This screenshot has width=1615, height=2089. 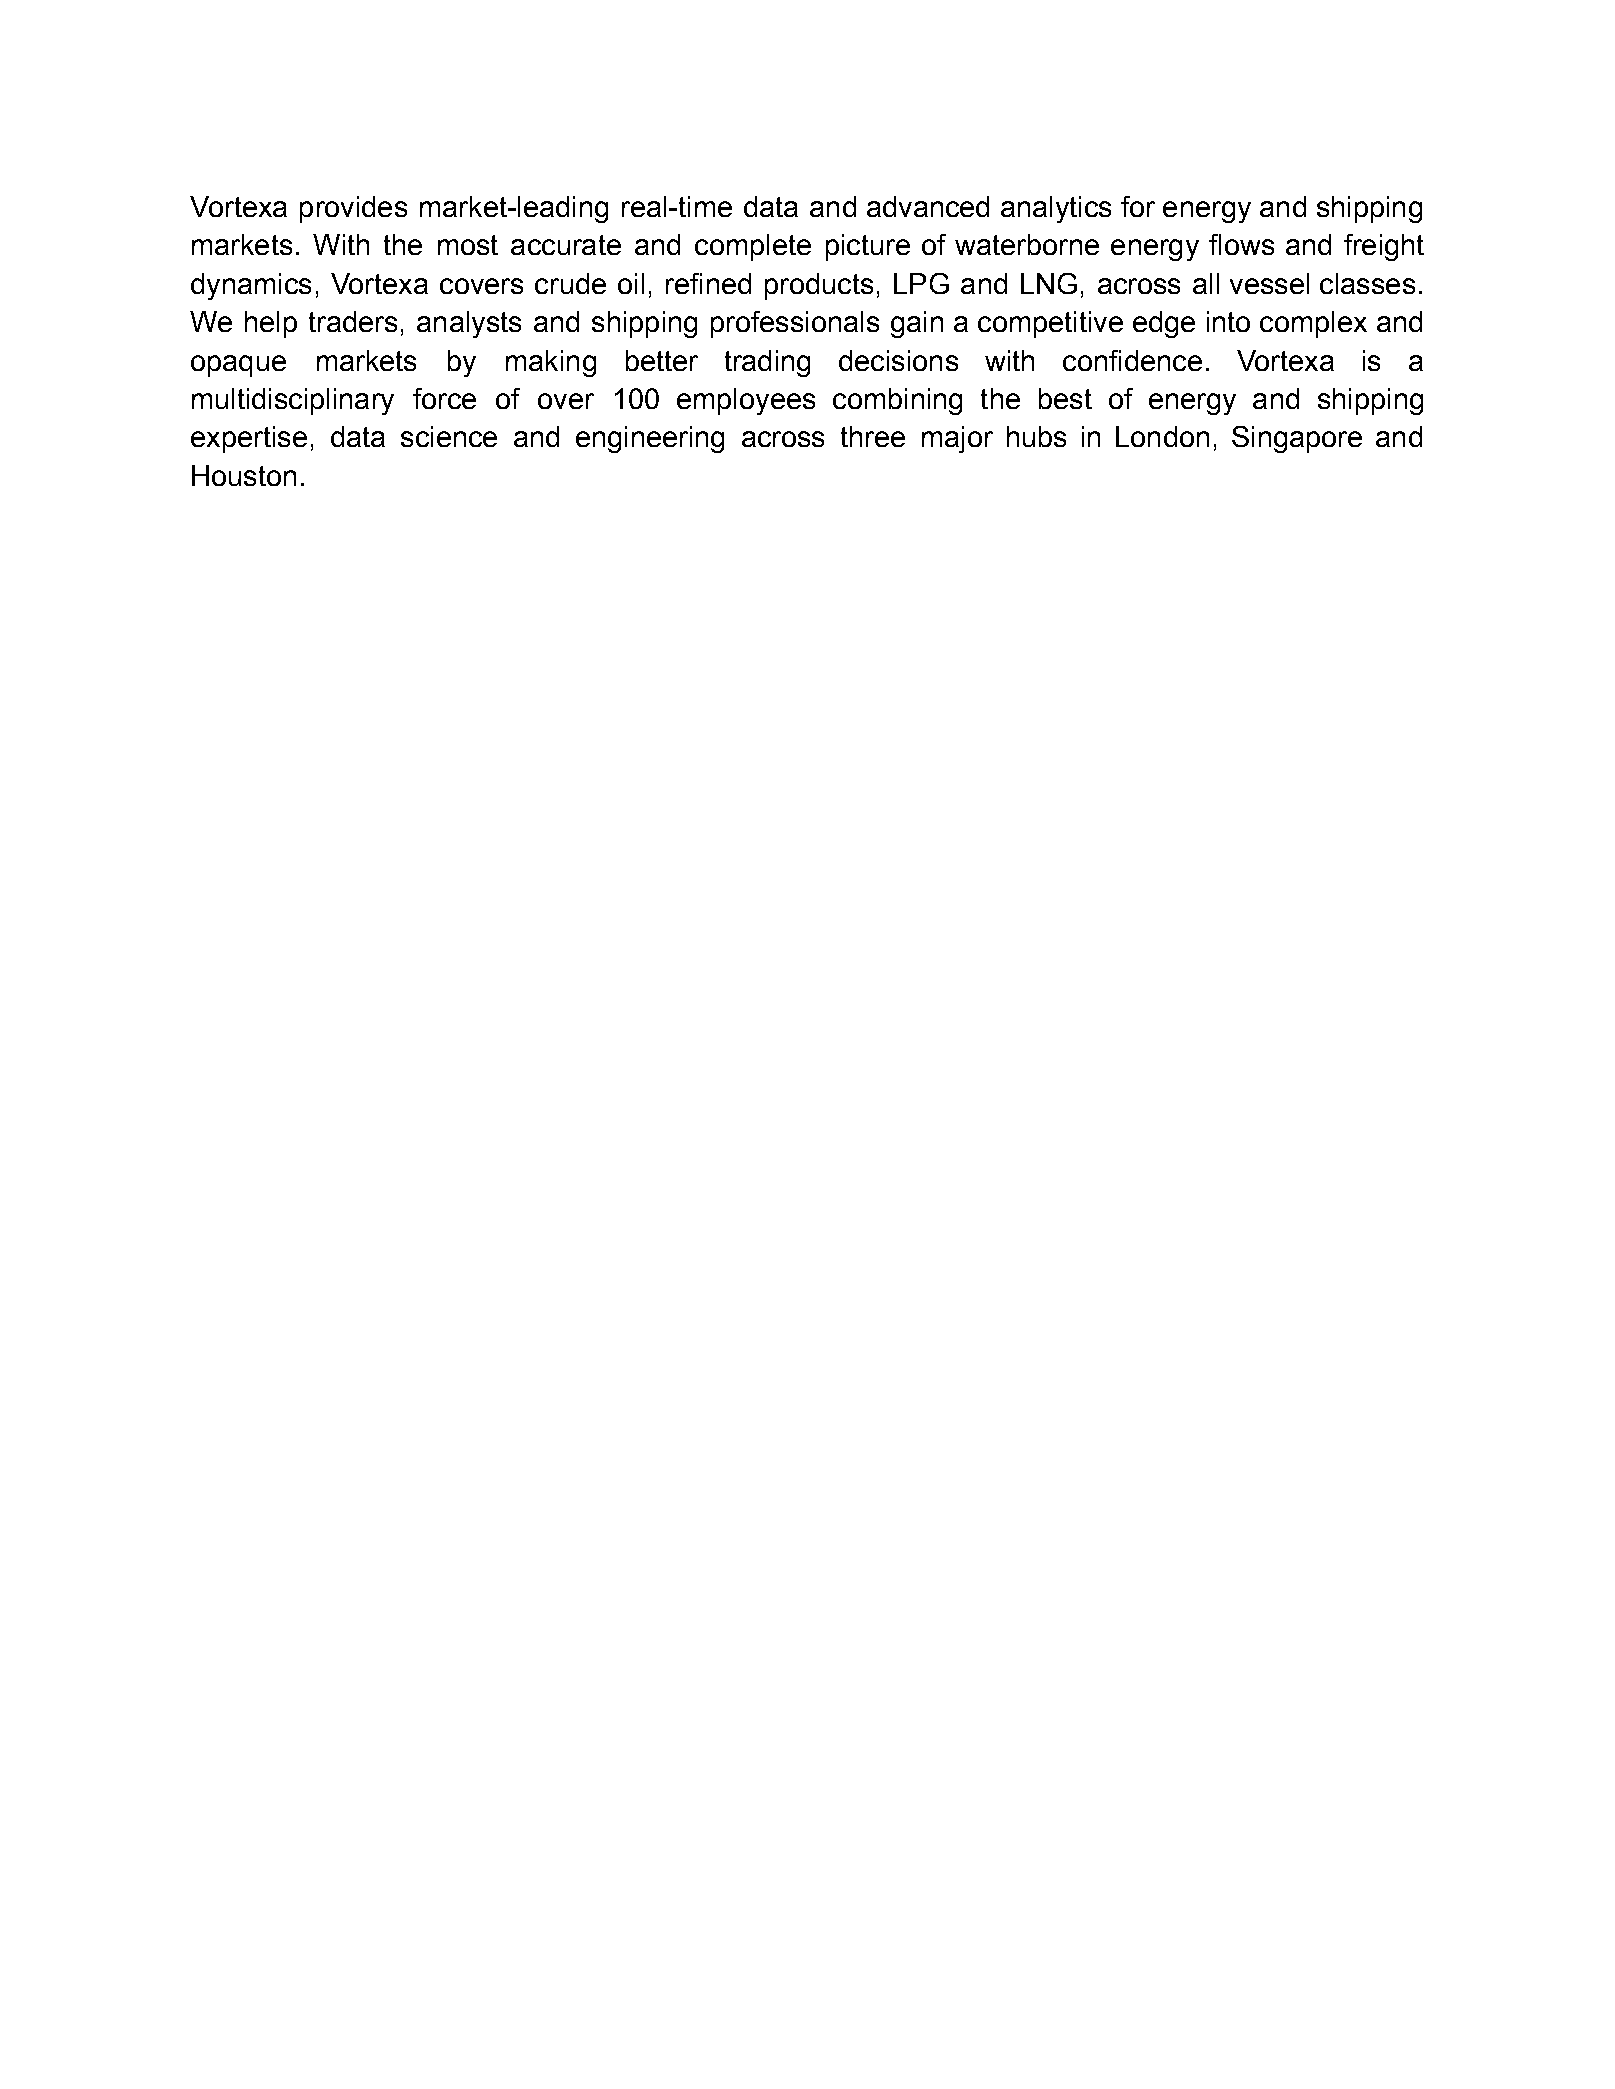 I want to click on traders, so click(x=353, y=321).
